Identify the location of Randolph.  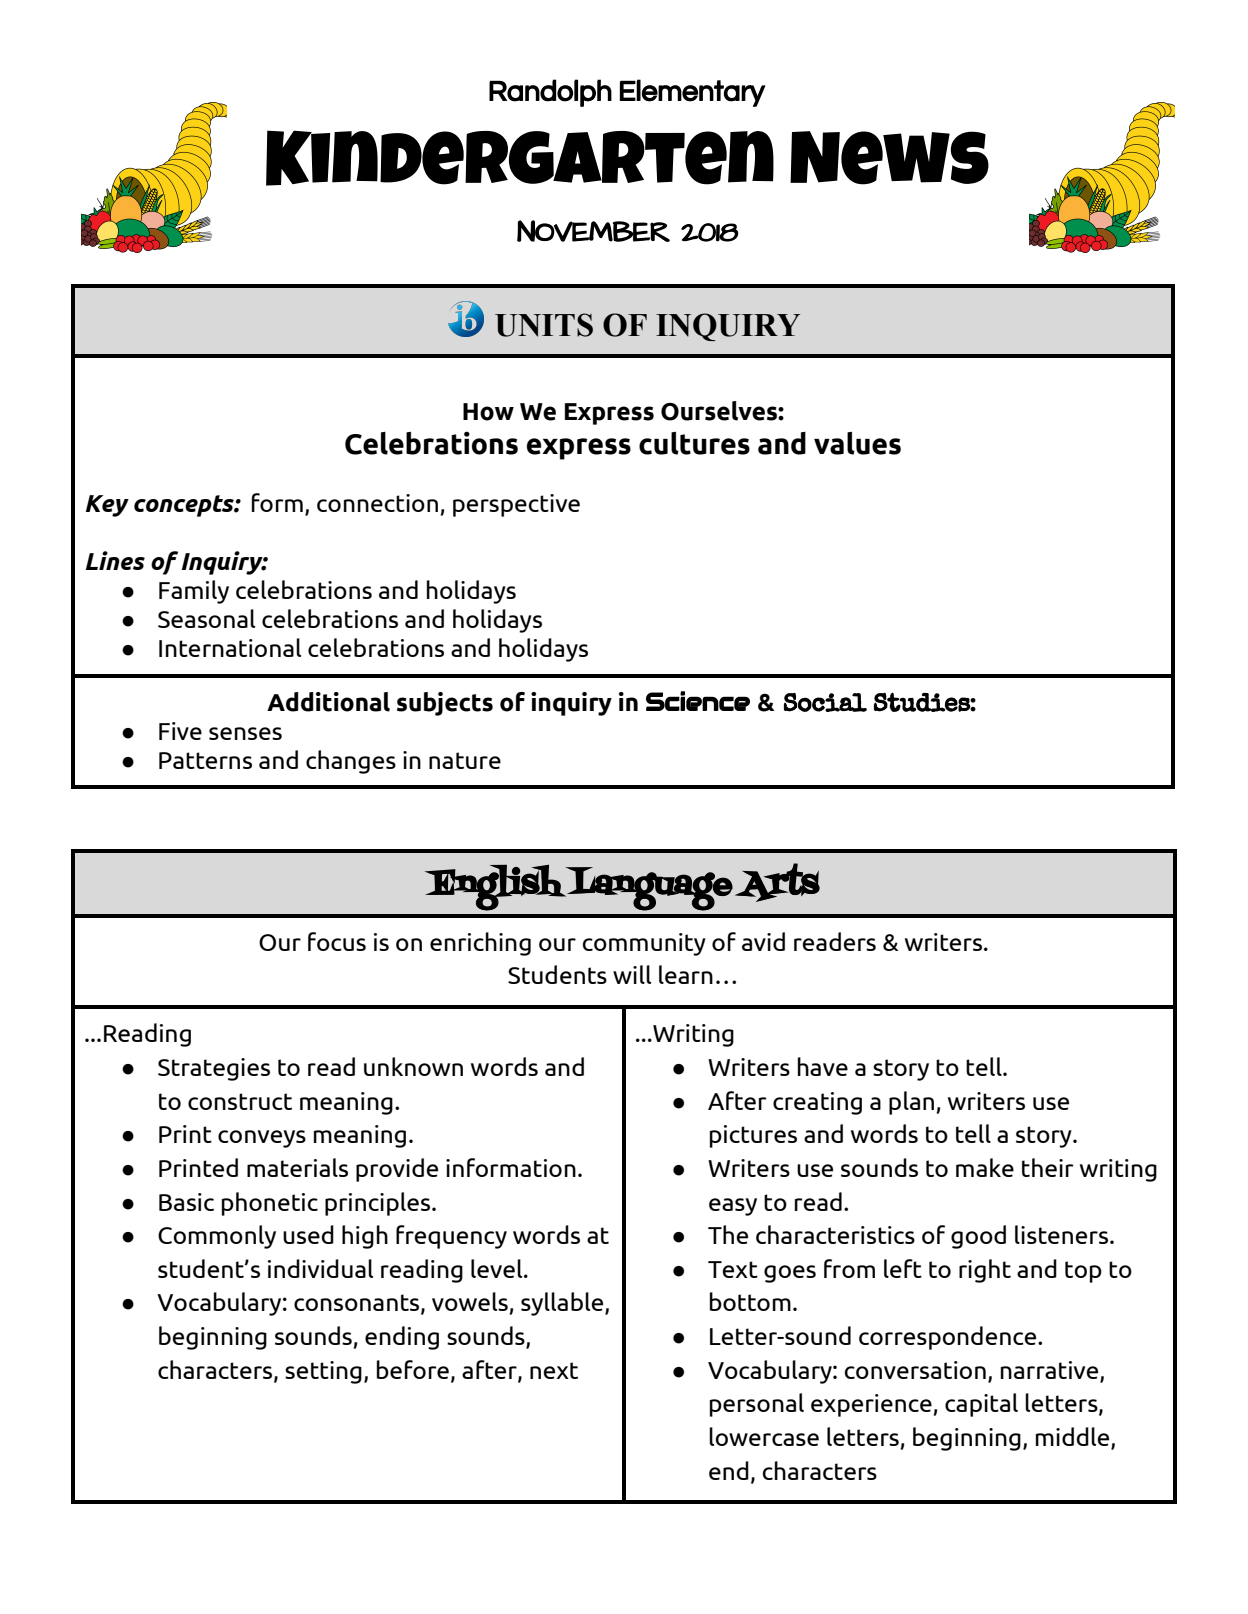
(550, 93).
